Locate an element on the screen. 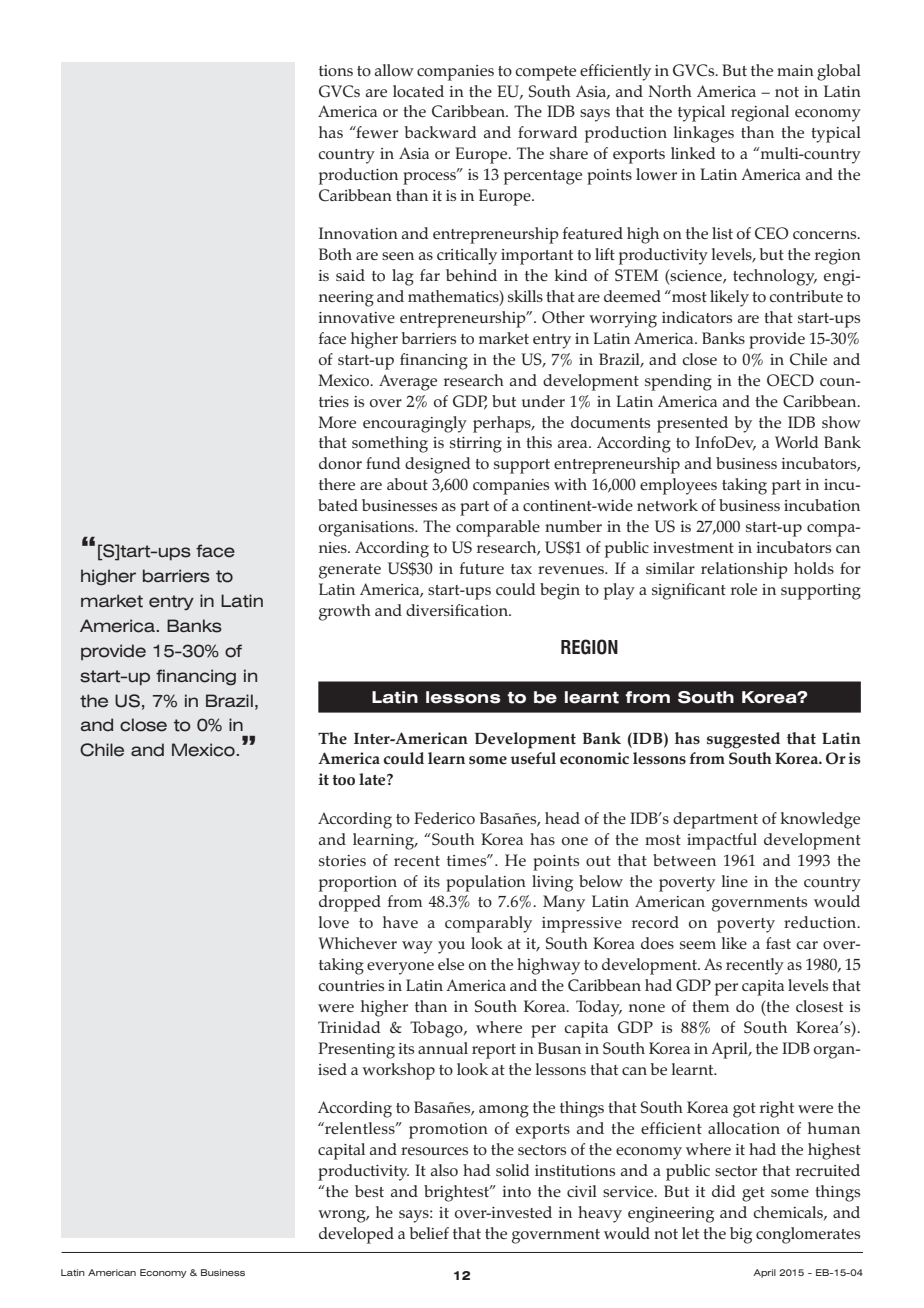  World is located at coordinates (797, 442).
